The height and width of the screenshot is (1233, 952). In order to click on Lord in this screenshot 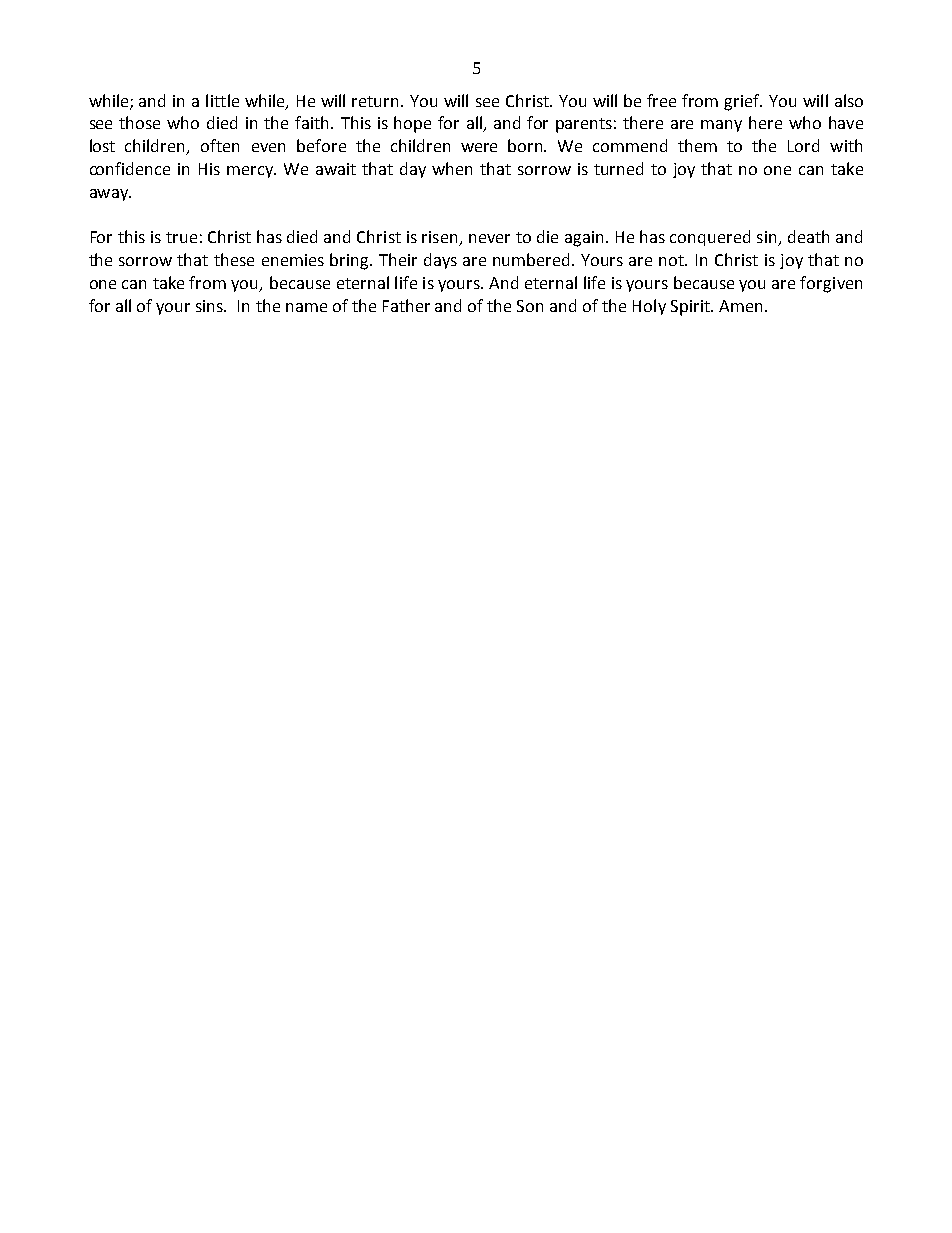, I will do `click(803, 145)`.
